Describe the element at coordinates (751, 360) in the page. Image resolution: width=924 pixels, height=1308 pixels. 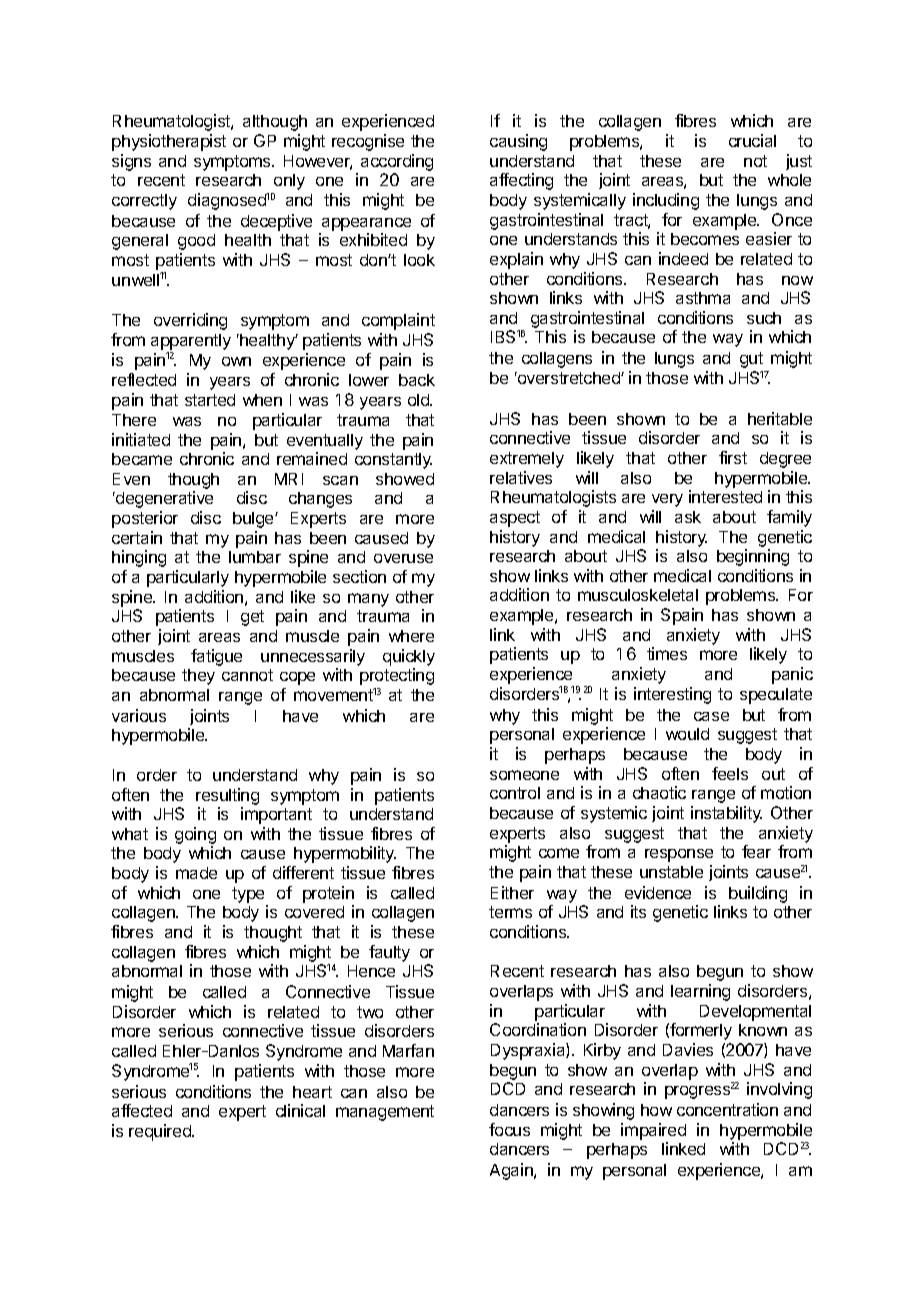
I see `gut` at that location.
